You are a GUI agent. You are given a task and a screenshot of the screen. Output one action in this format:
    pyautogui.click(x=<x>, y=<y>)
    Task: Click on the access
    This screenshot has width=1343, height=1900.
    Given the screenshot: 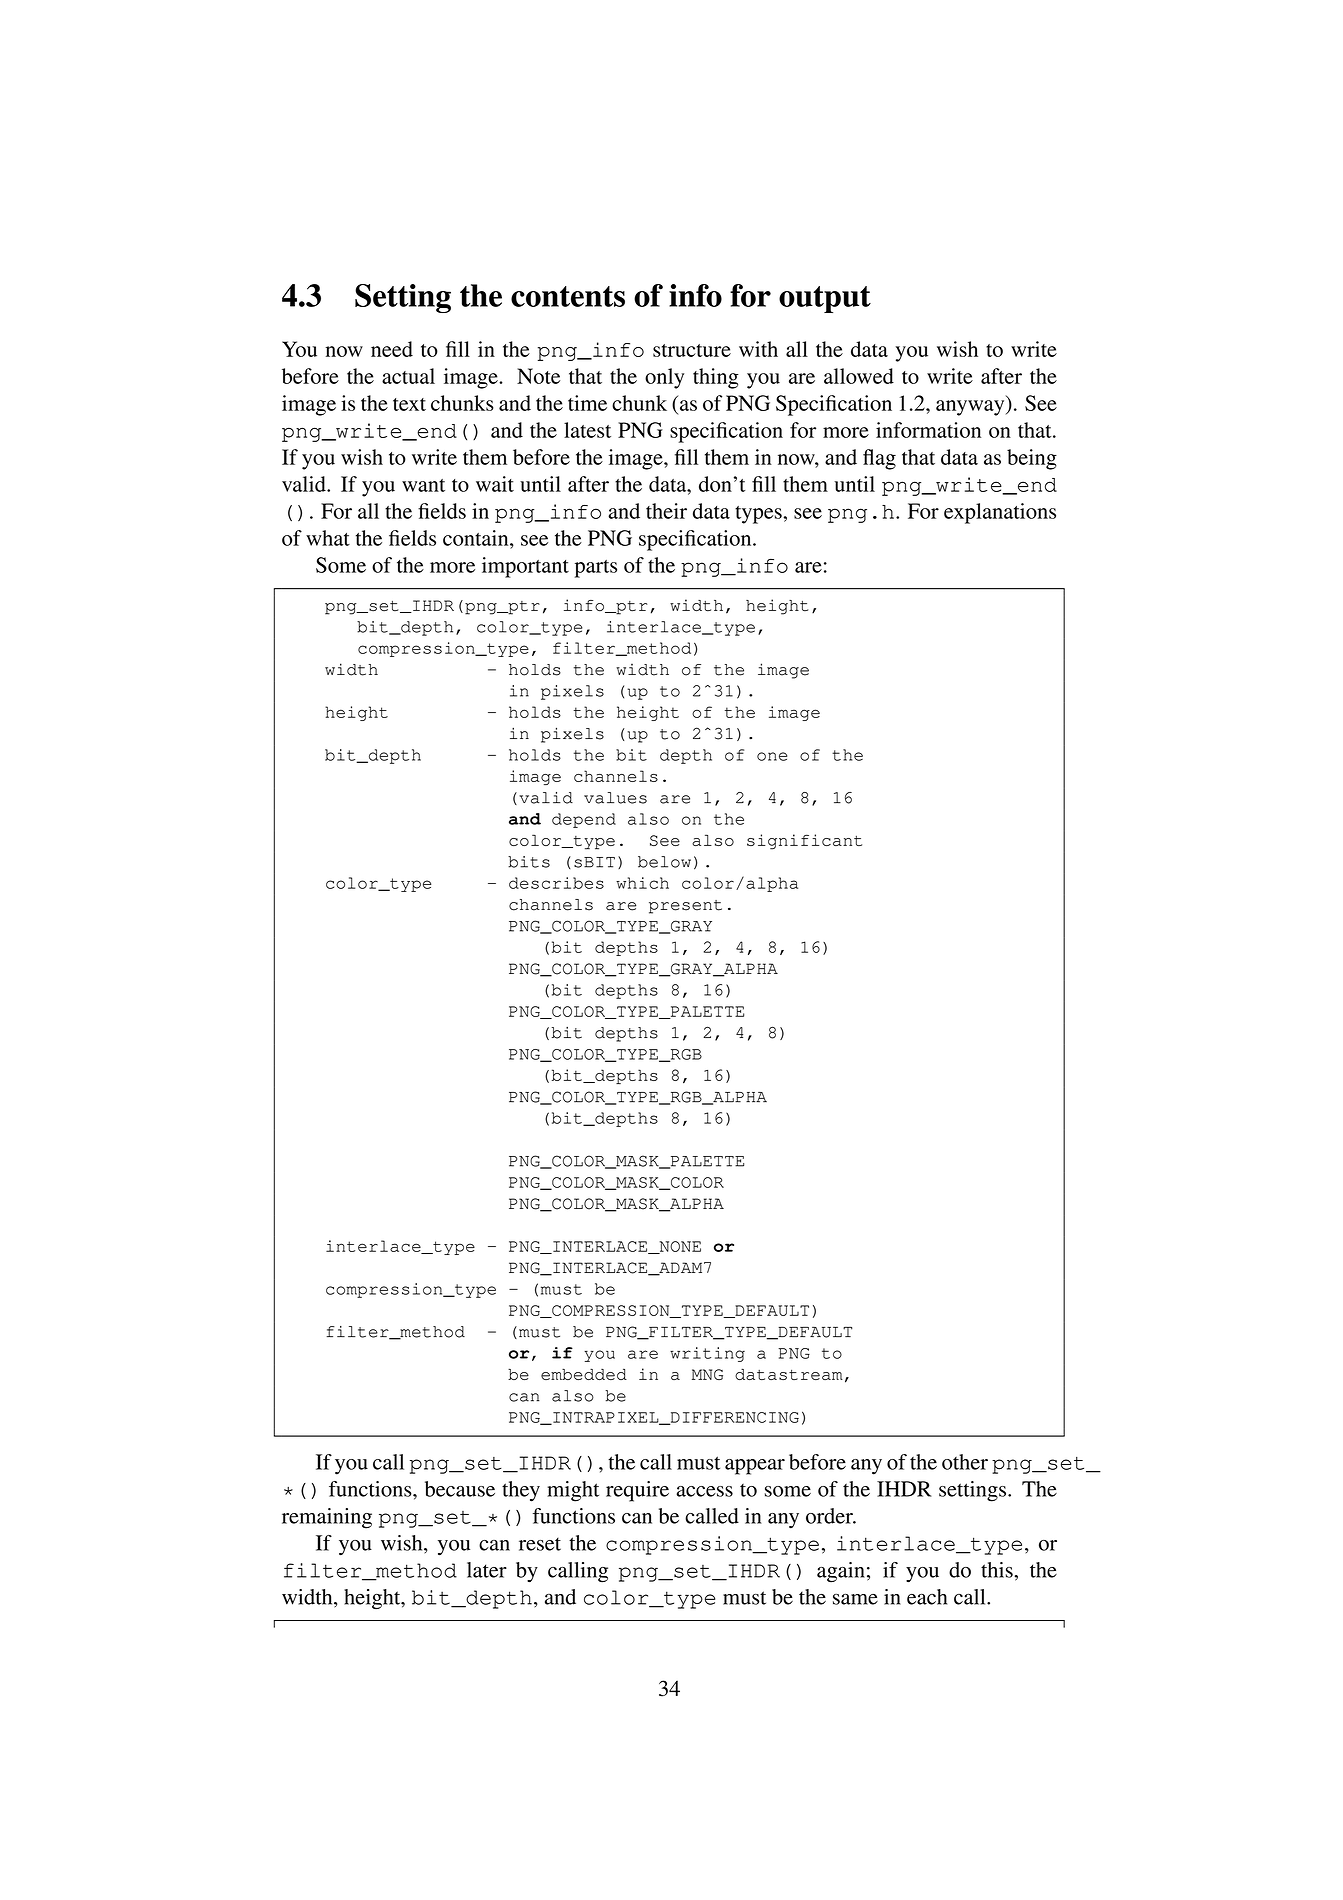 What is the action you would take?
    pyautogui.click(x=704, y=1491)
